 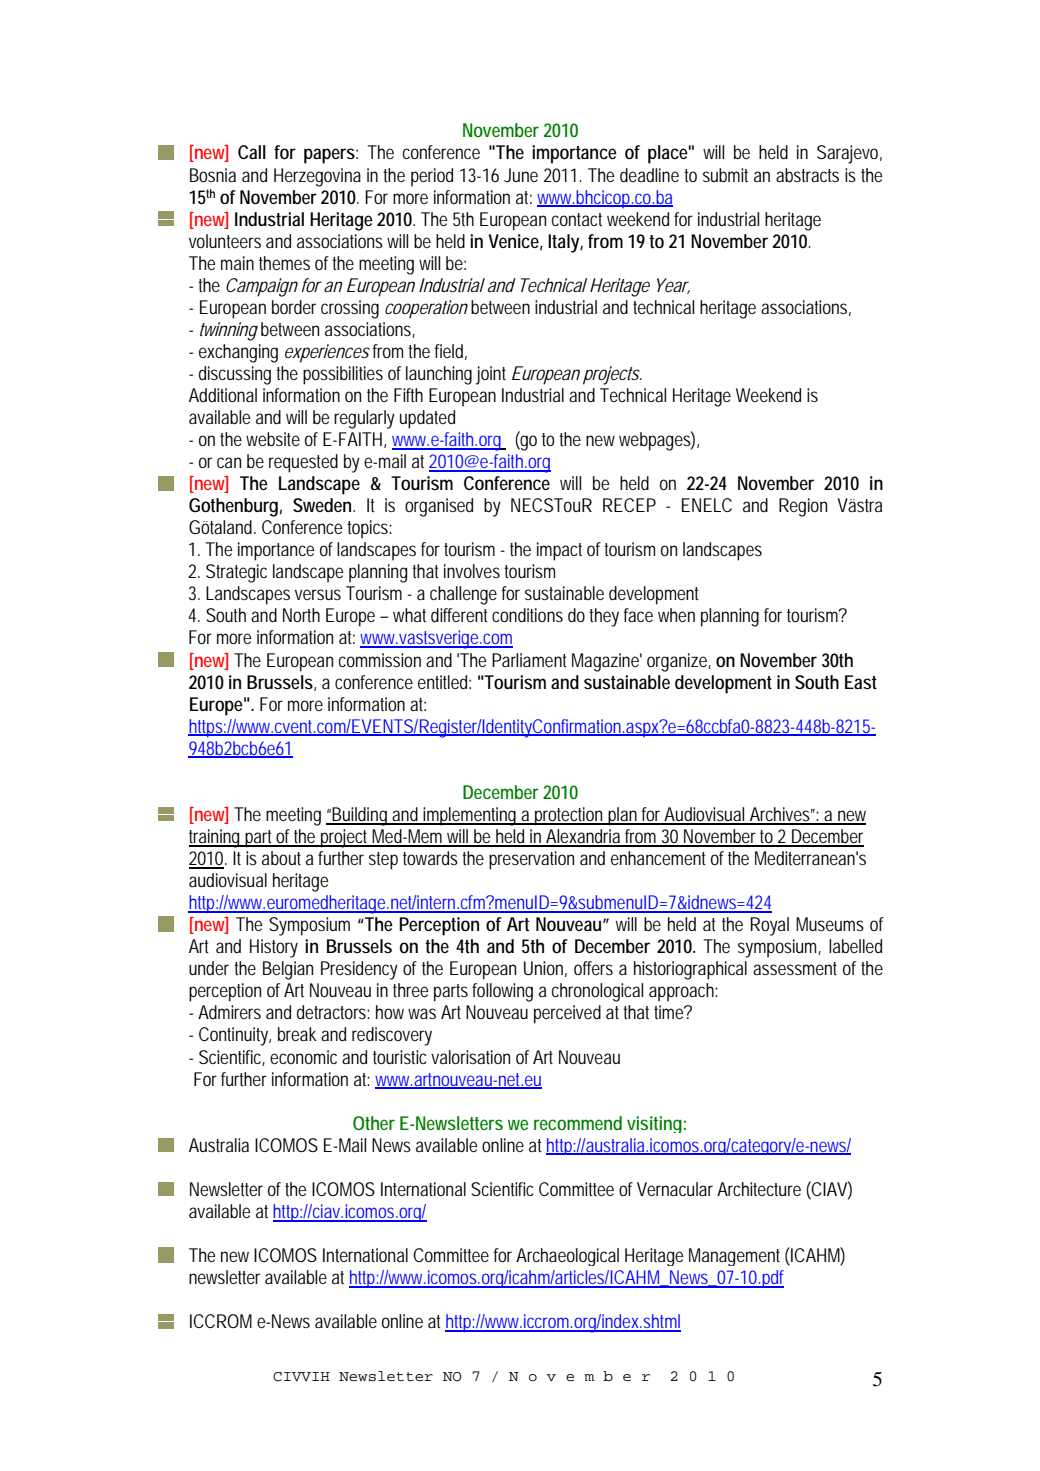 I want to click on about, so click(x=281, y=858).
